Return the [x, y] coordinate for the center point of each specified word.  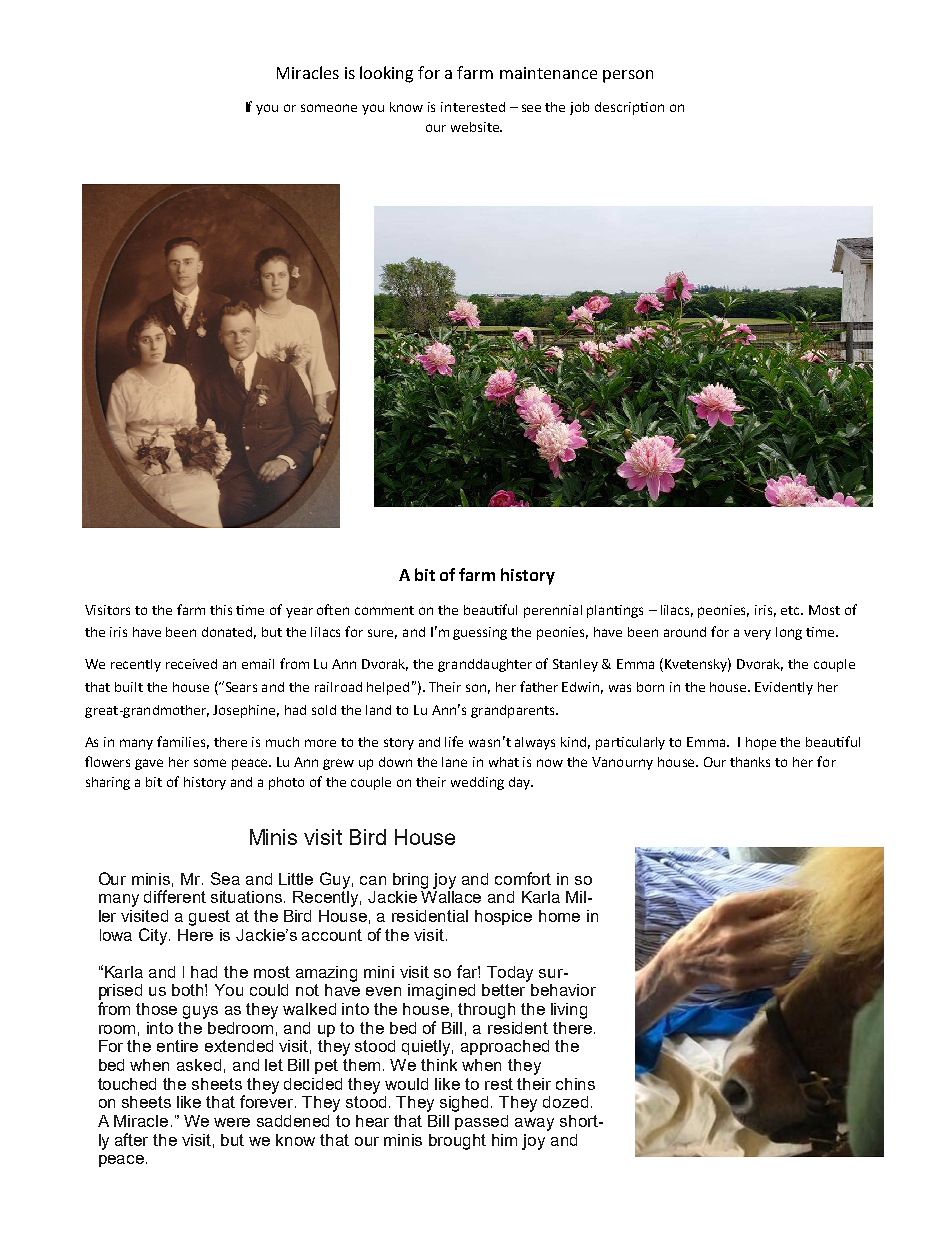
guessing [480, 633]
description [629, 108]
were [232, 1122]
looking [386, 74]
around [685, 632]
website [476, 127]
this [221, 610]
